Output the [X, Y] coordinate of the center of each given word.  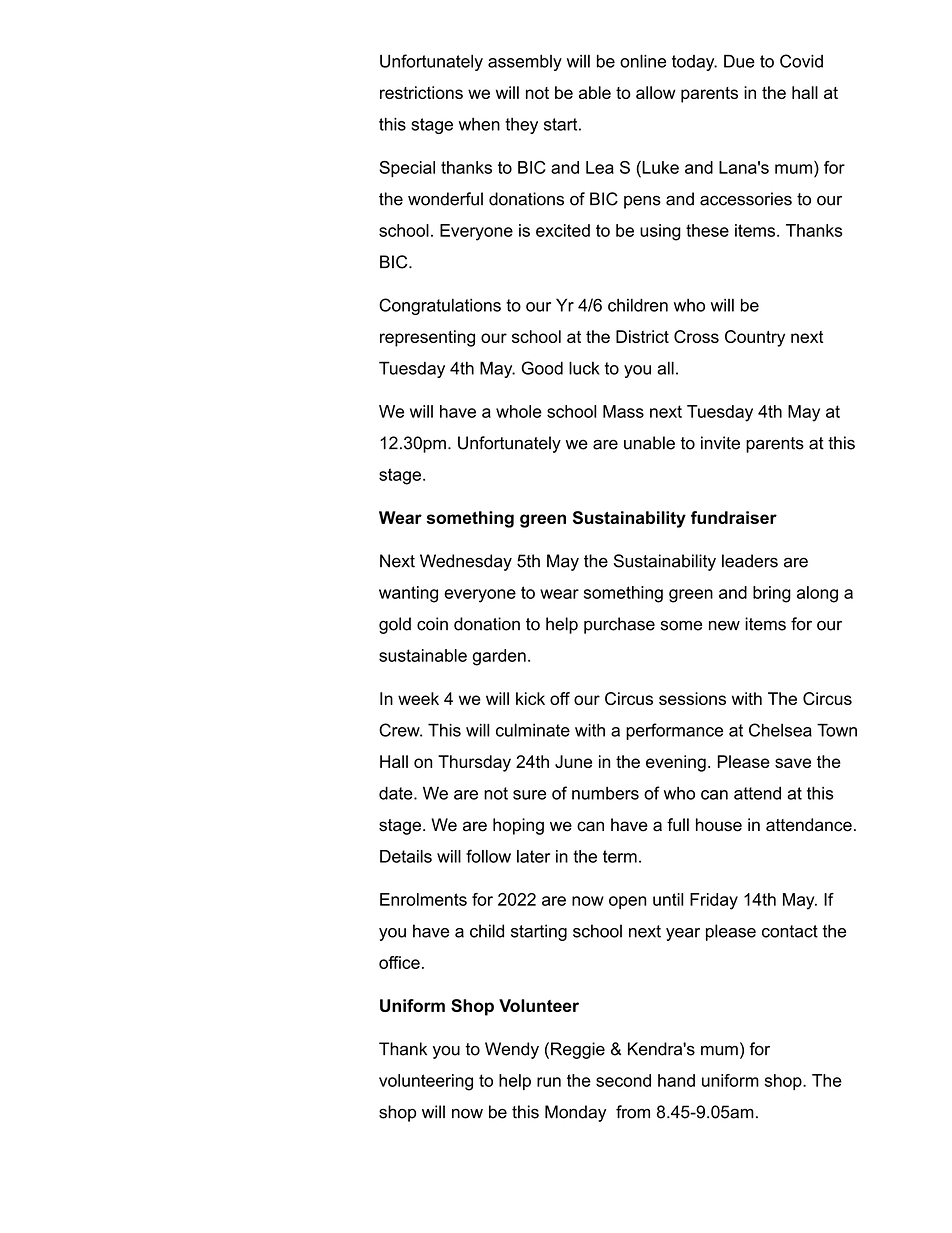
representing [427, 338]
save [793, 763]
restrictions [421, 92]
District [642, 336]
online [643, 61]
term [620, 856]
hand [676, 1080]
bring [772, 594]
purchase [619, 625]
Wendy [512, 1050]
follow [488, 856]
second [623, 1080]
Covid [801, 61]
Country [755, 338]
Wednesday [466, 562]
